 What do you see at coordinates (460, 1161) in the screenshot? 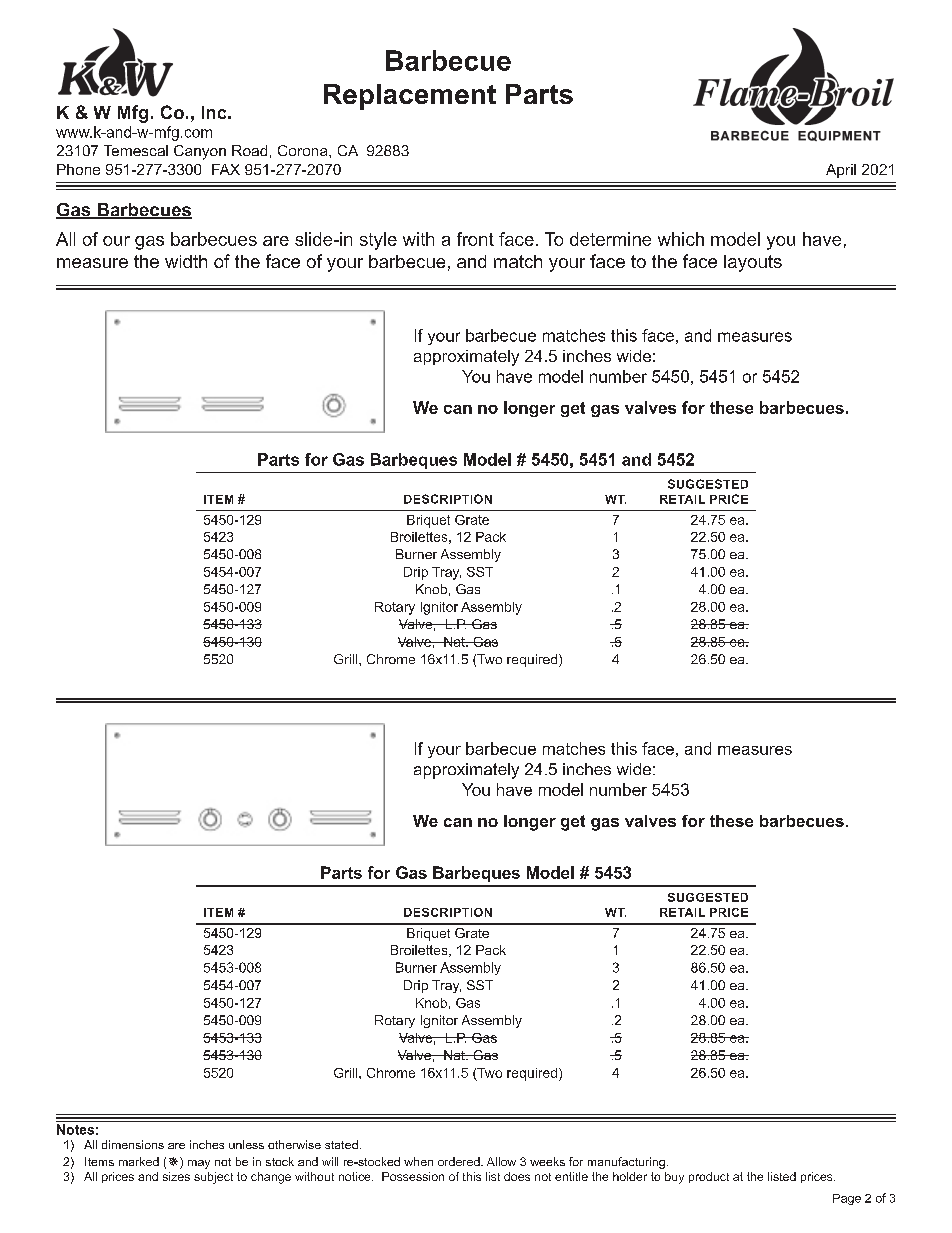
I see `ordered` at bounding box center [460, 1161].
